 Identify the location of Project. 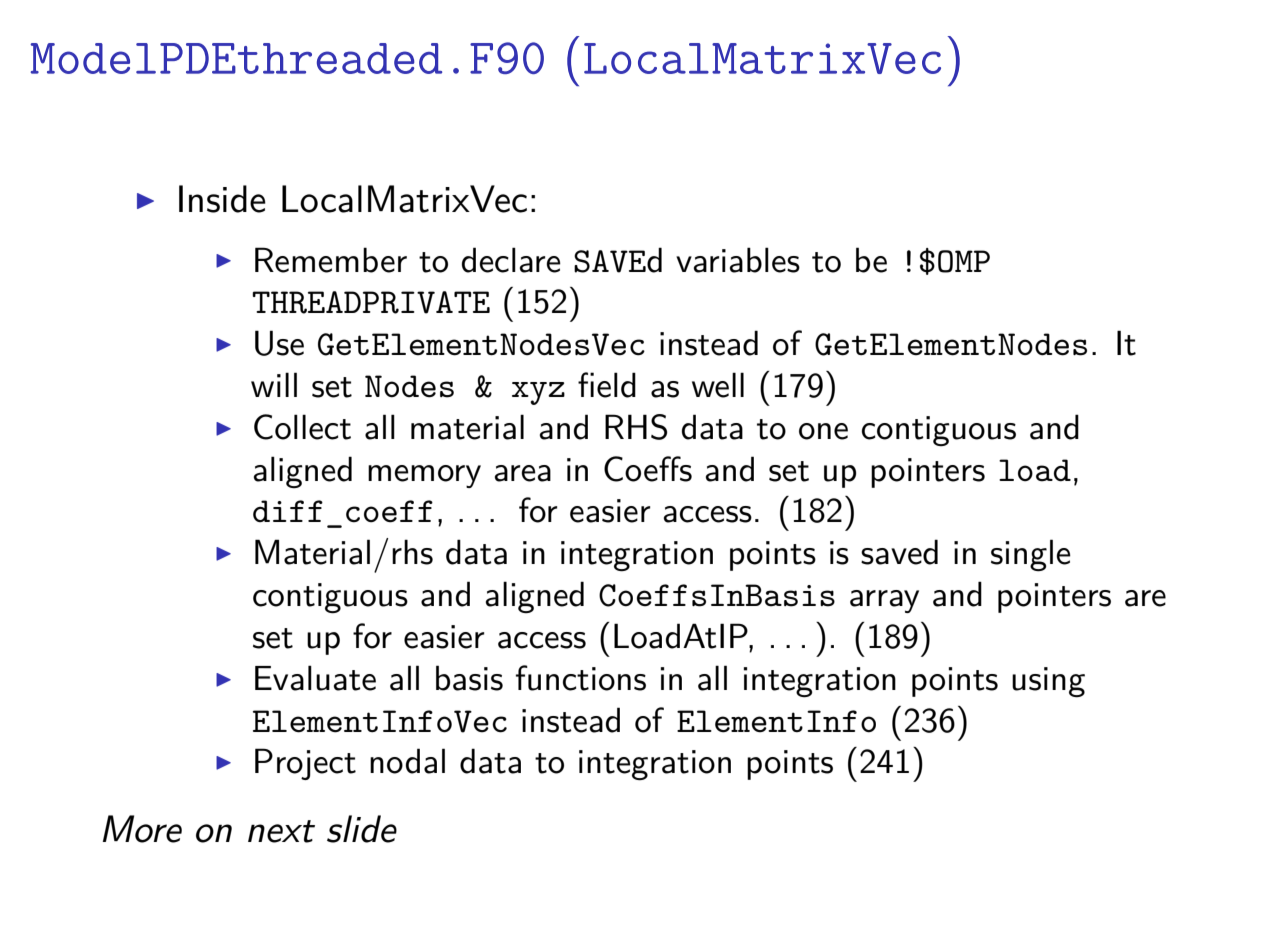
(305, 764).
